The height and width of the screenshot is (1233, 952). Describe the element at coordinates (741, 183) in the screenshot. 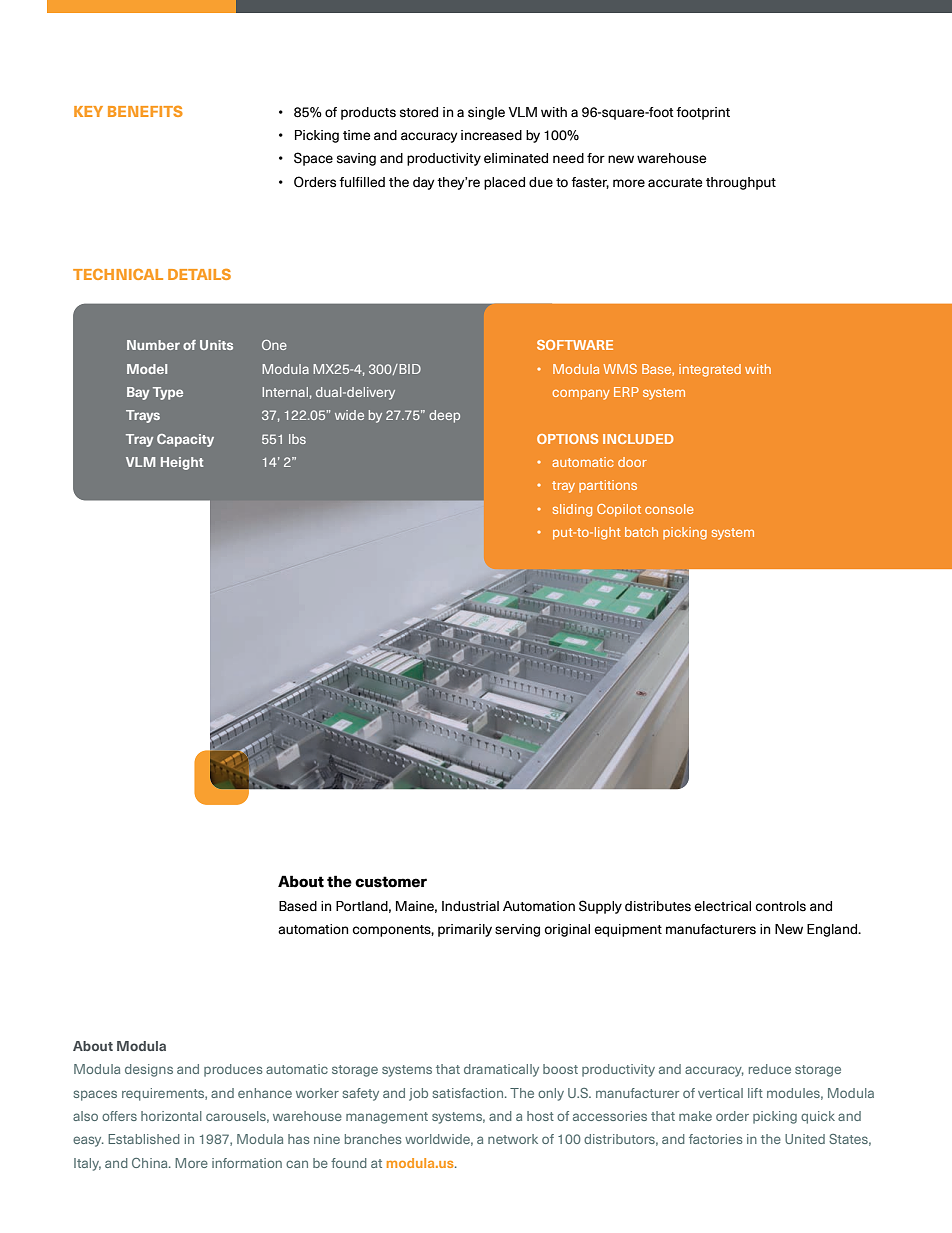

I see `throughput` at that location.
